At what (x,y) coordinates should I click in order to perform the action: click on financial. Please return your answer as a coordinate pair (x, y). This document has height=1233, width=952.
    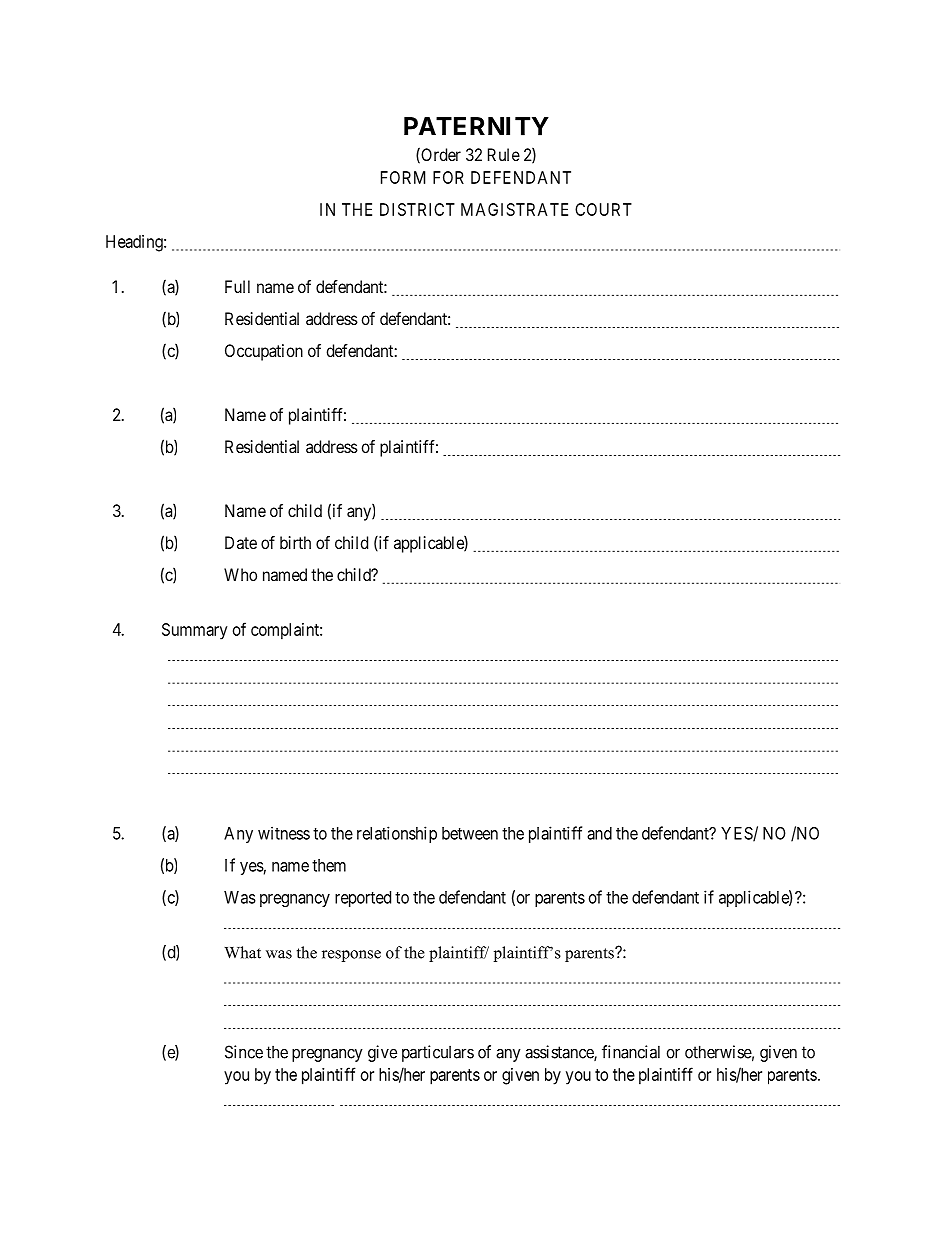
    Looking at the image, I should click on (631, 1052).
